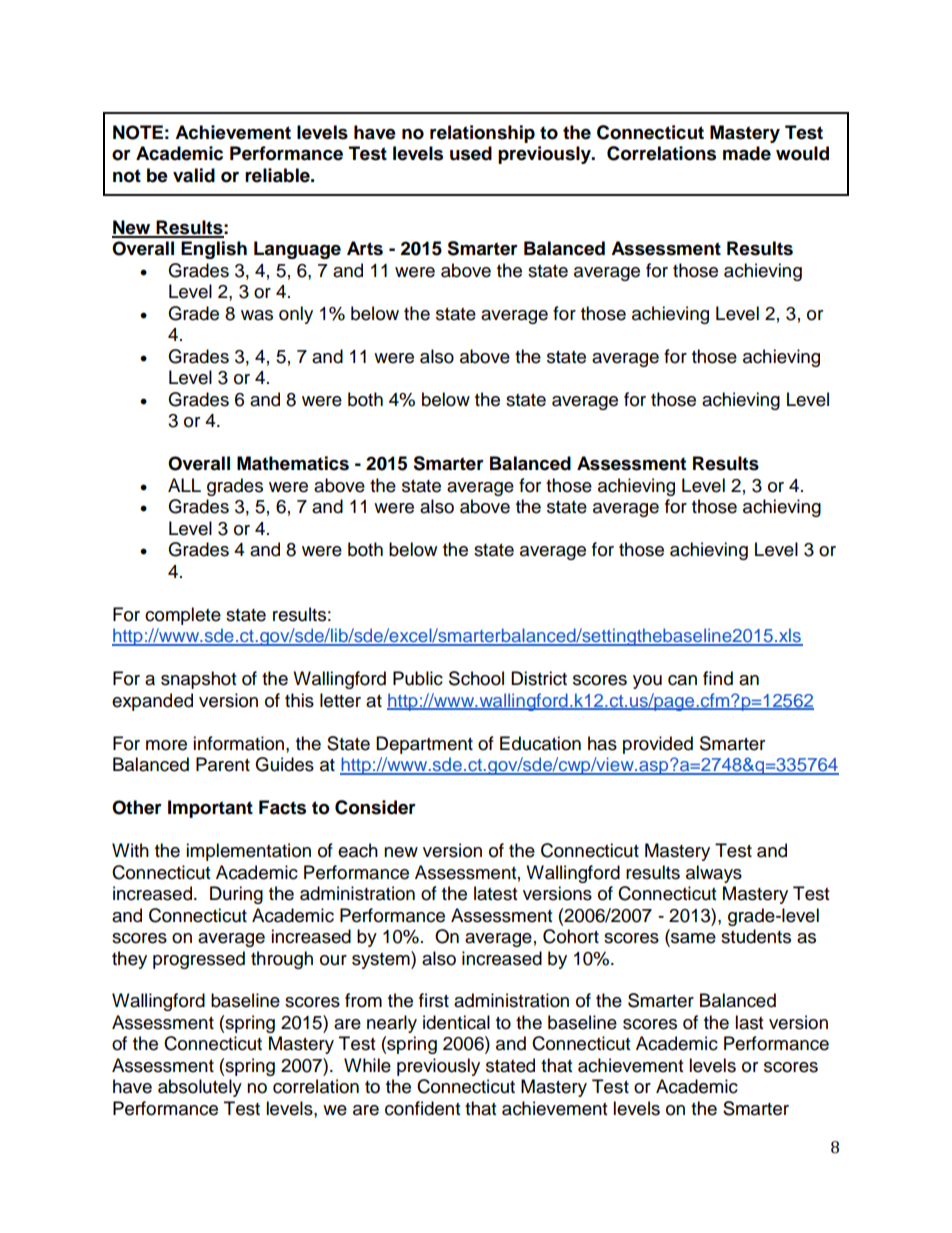  I want to click on Mathematics, so click(293, 463).
